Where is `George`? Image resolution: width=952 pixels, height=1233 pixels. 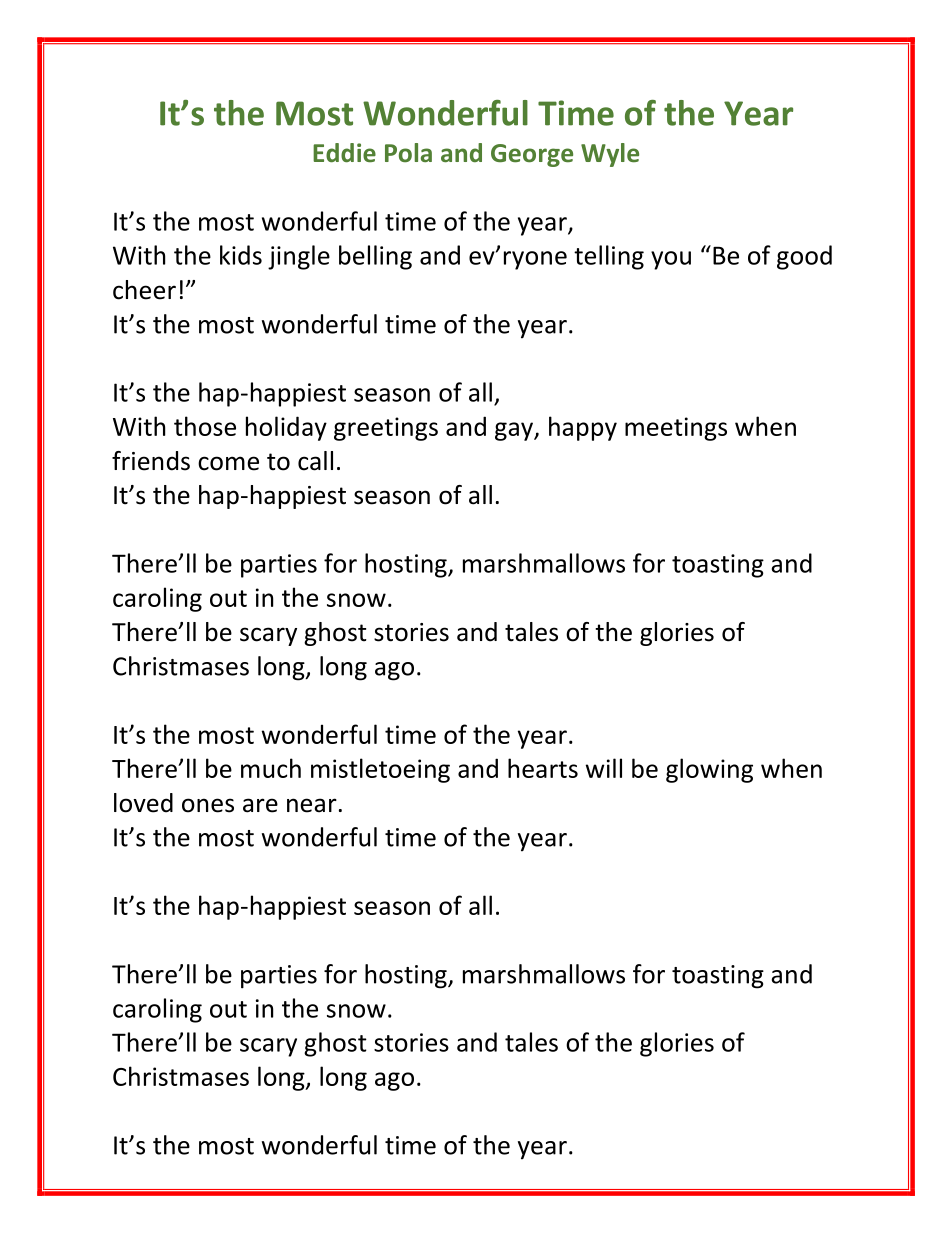 George is located at coordinates (532, 155).
